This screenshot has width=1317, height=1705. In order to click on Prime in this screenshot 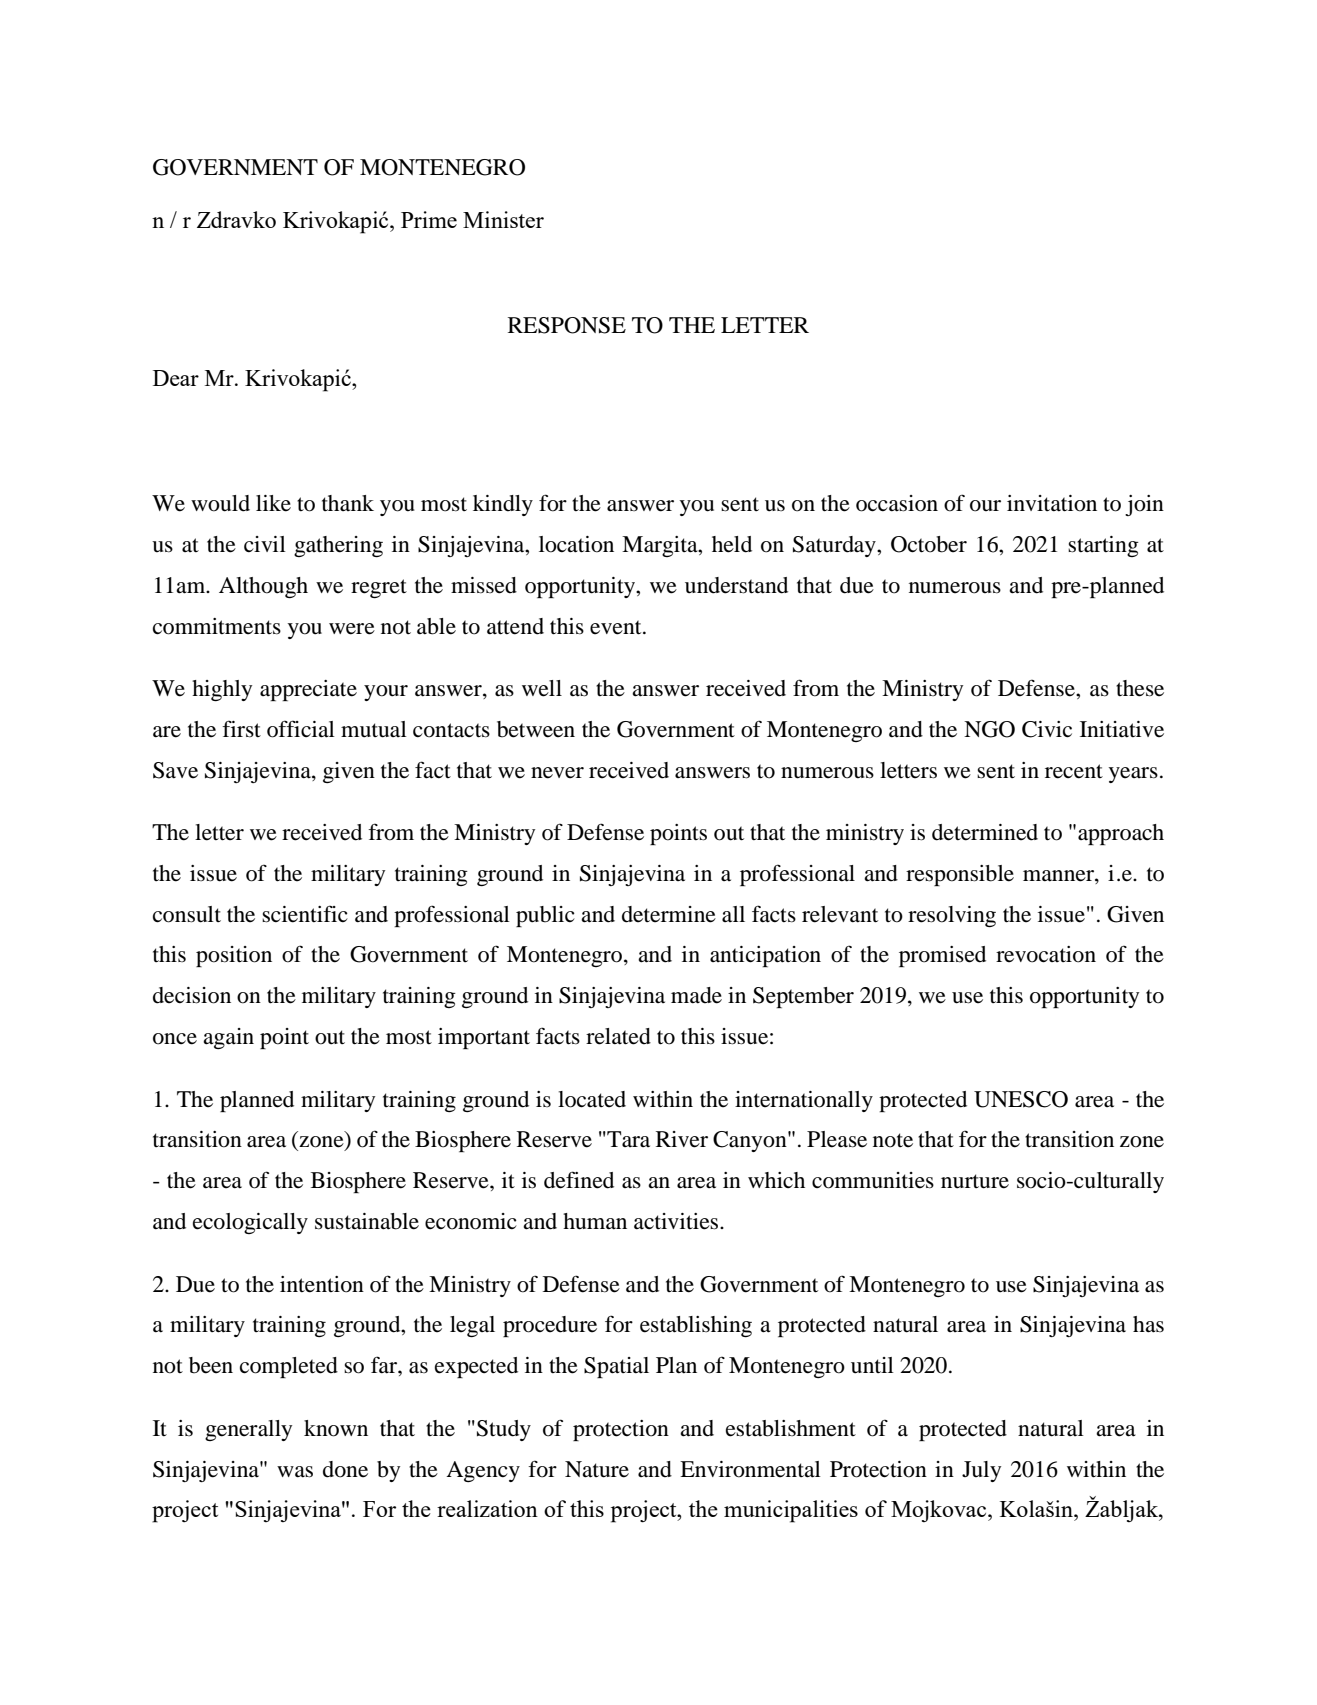, I will do `click(429, 219)`.
